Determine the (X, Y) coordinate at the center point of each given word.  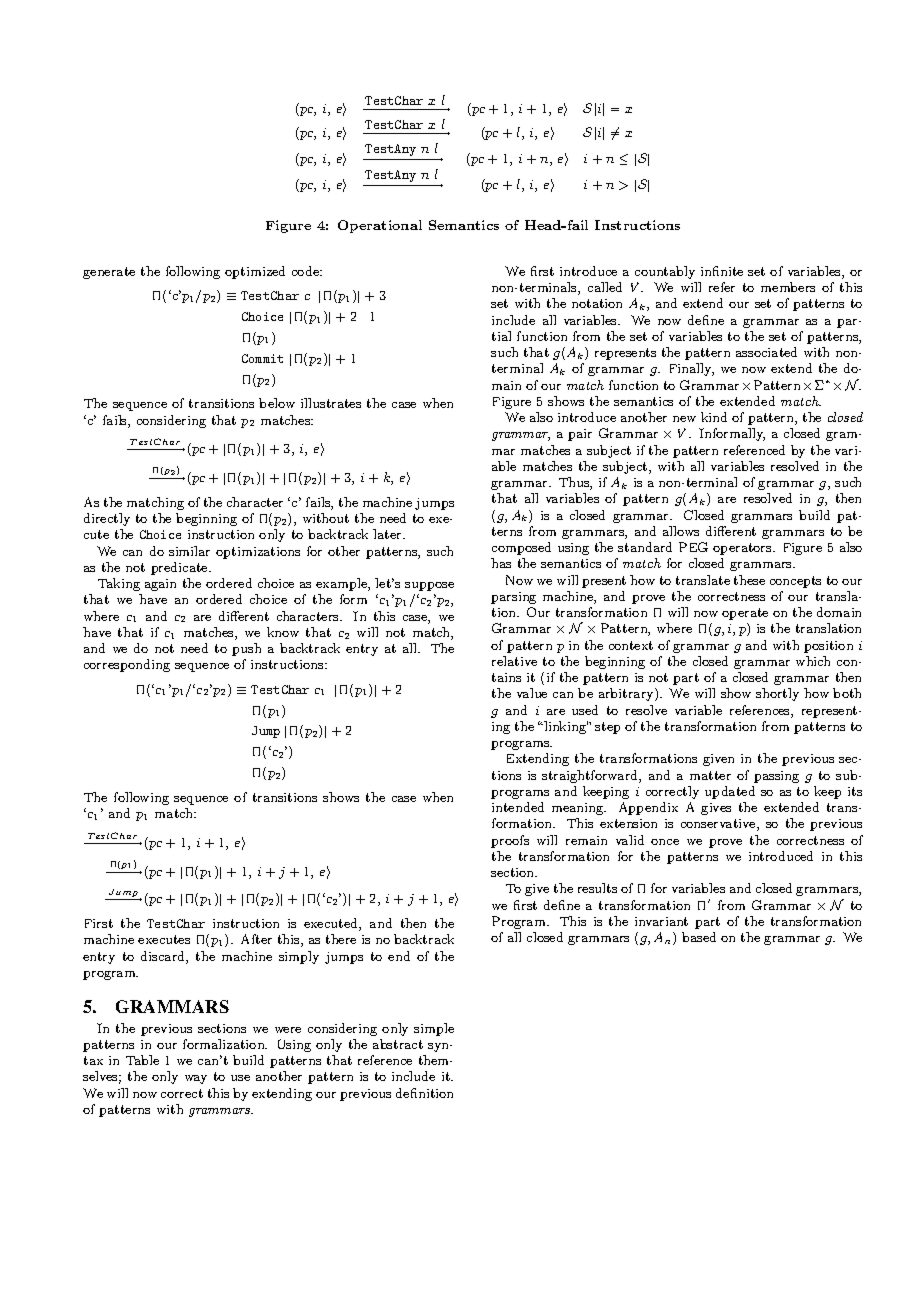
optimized (255, 272)
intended (518, 807)
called (605, 287)
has (501, 563)
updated (730, 792)
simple (434, 1029)
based (699, 937)
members (788, 287)
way (196, 1079)
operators (743, 549)
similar (189, 551)
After (256, 939)
